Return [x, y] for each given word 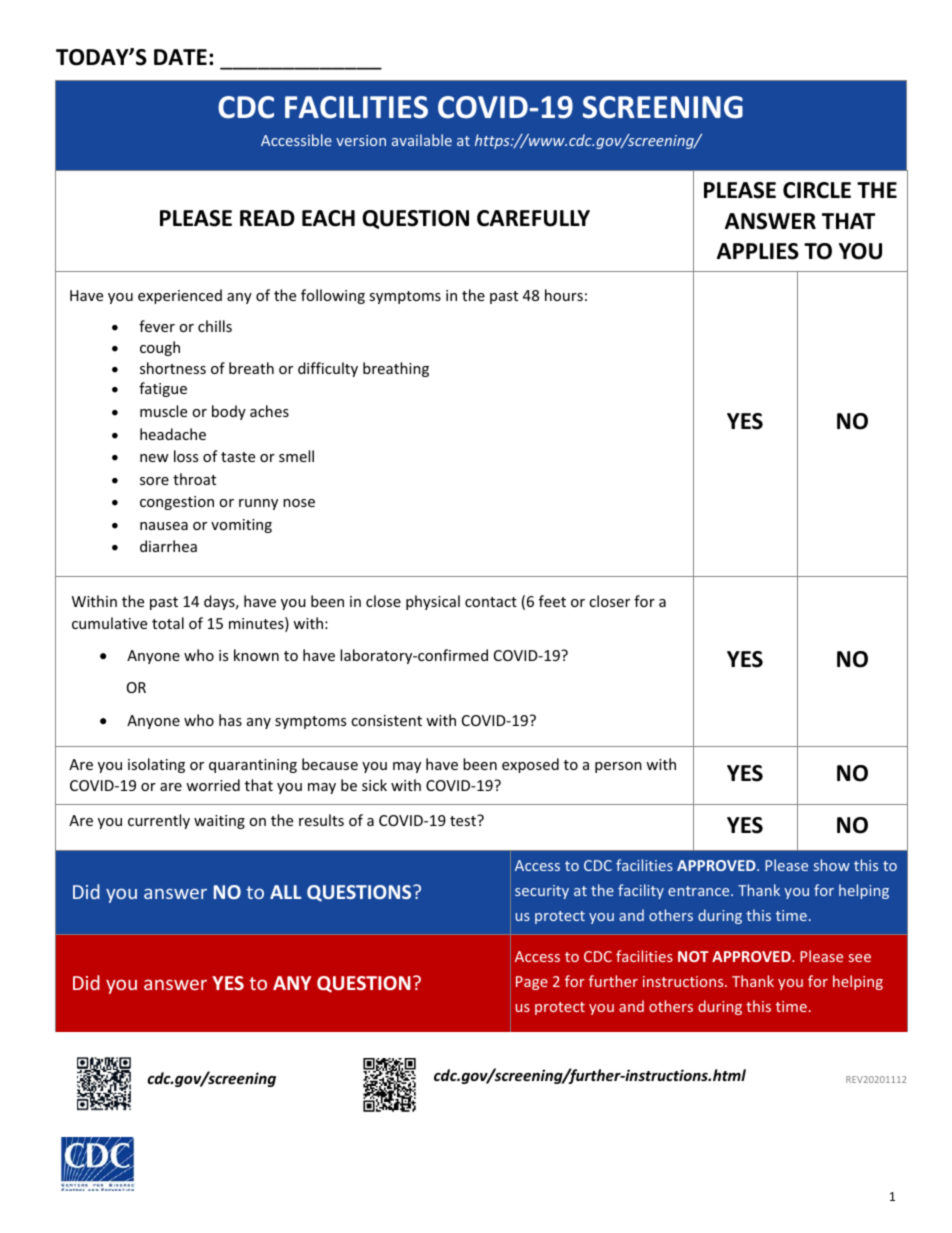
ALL [285, 892]
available [422, 140]
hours [564, 295]
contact [491, 602]
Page [532, 983]
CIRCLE [817, 190]
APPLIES [758, 251]
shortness [173, 368]
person [618, 767]
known [256, 655]
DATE [180, 57]
